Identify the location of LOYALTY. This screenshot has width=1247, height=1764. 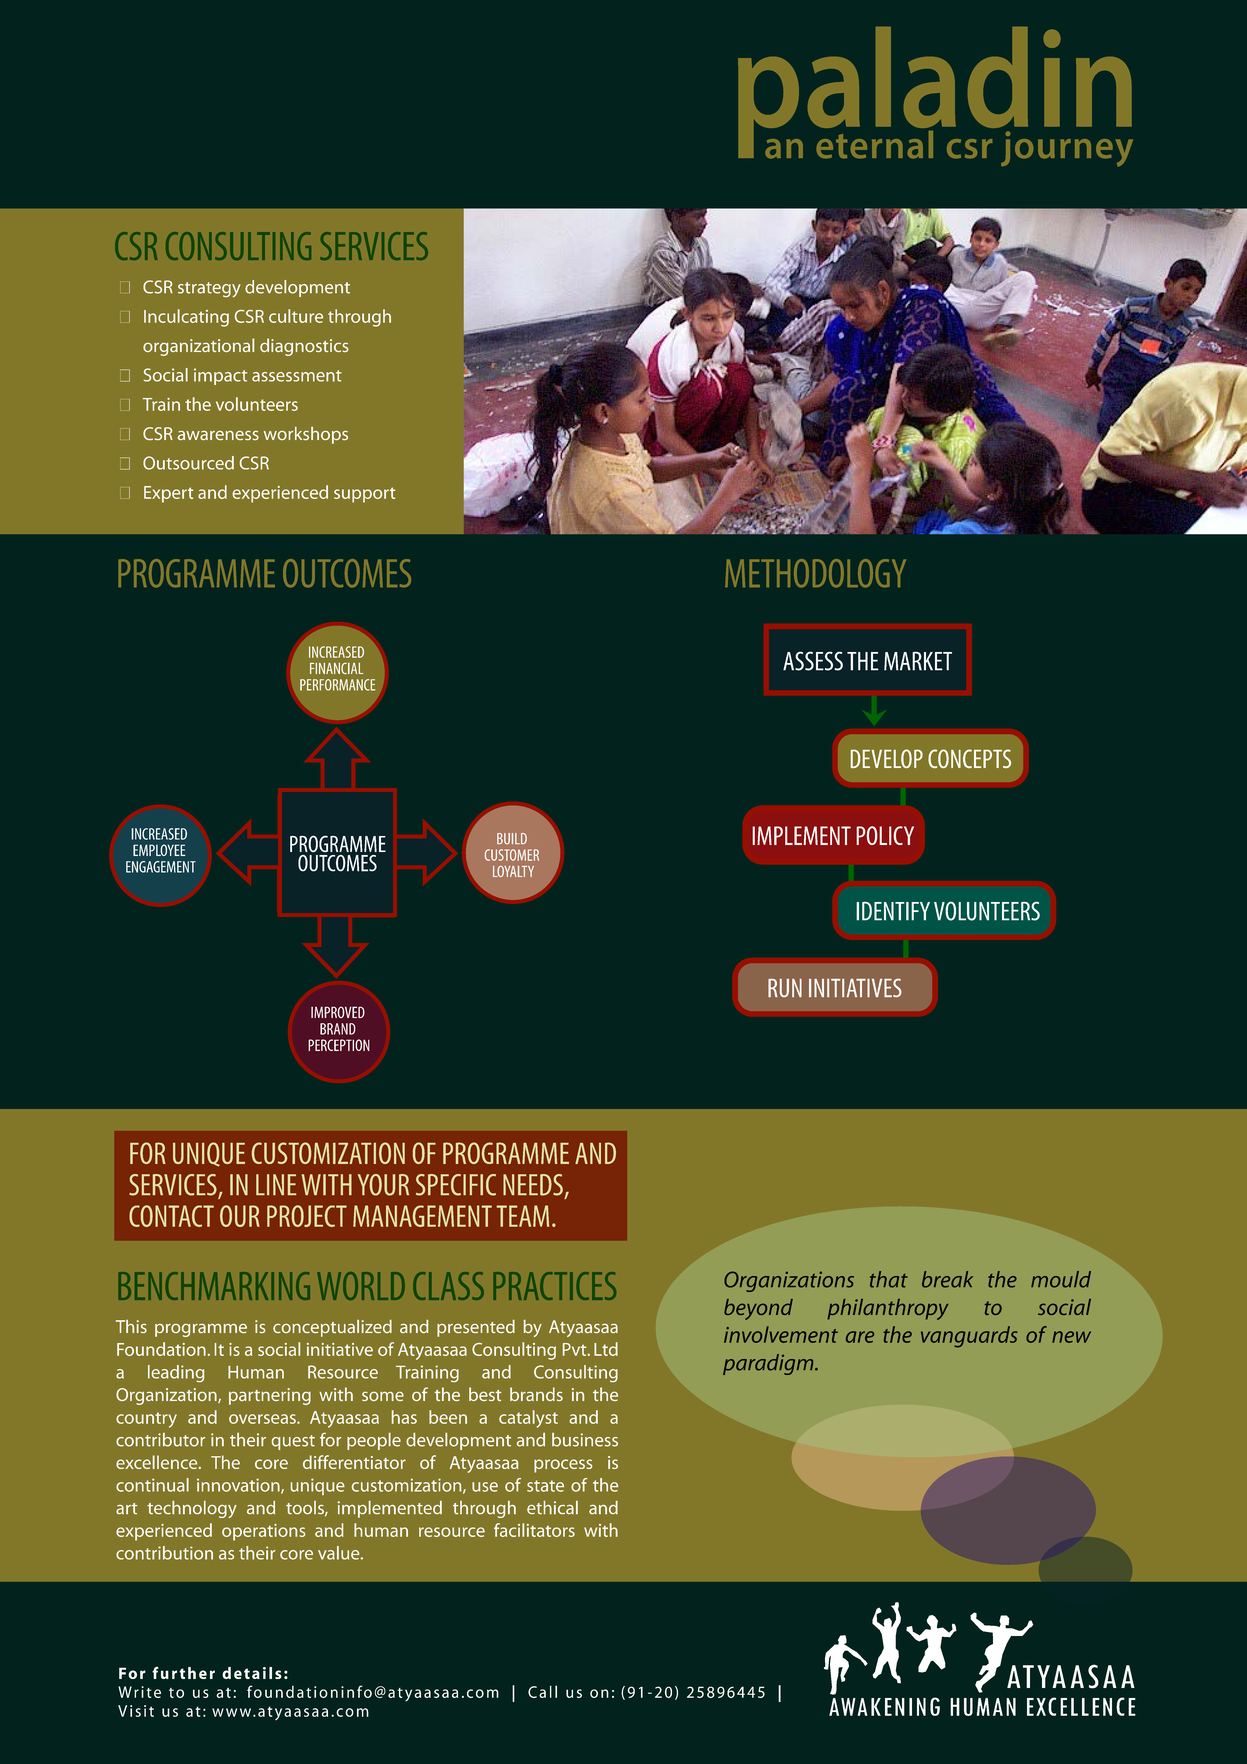
(513, 871).
